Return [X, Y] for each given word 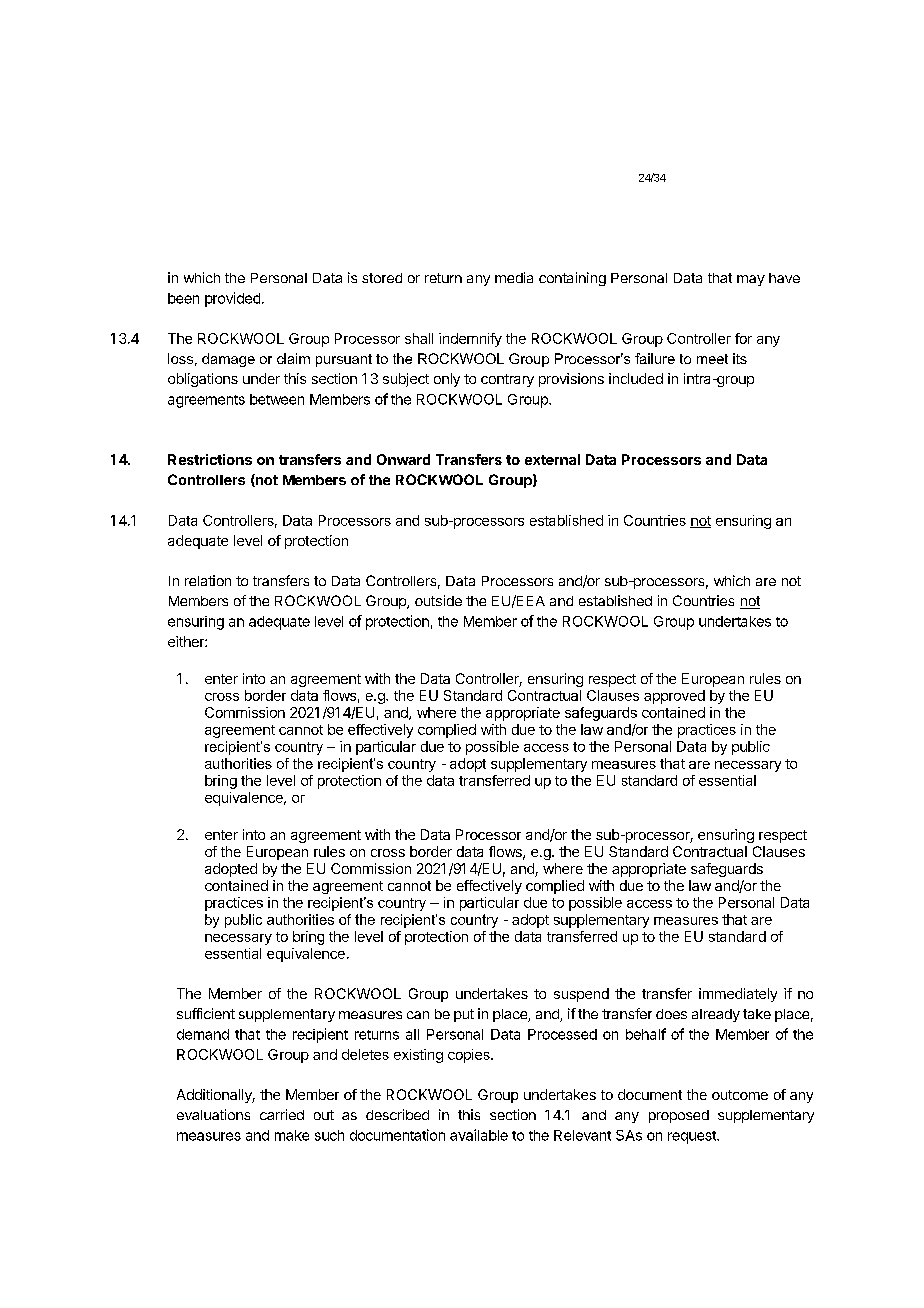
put [464, 1015]
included [636, 378]
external [552, 459]
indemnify [470, 340]
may [751, 280]
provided [232, 299]
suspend [581, 995]
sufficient [206, 1013]
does [671, 1014]
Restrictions [210, 459]
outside [438, 600]
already [716, 1015]
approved [674, 697]
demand [203, 1034]
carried [282, 1114]
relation [208, 580]
